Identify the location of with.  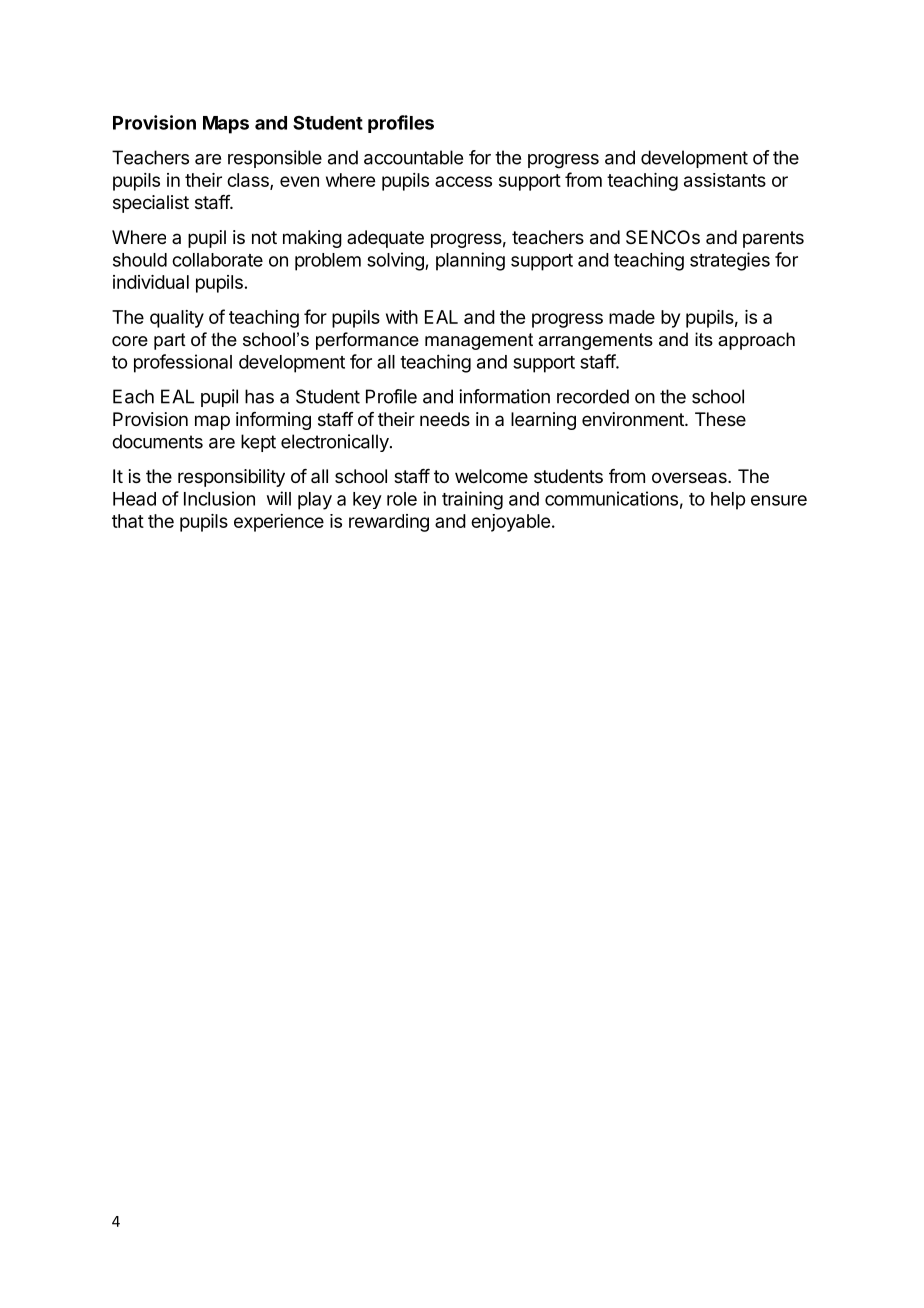
(402, 317).
